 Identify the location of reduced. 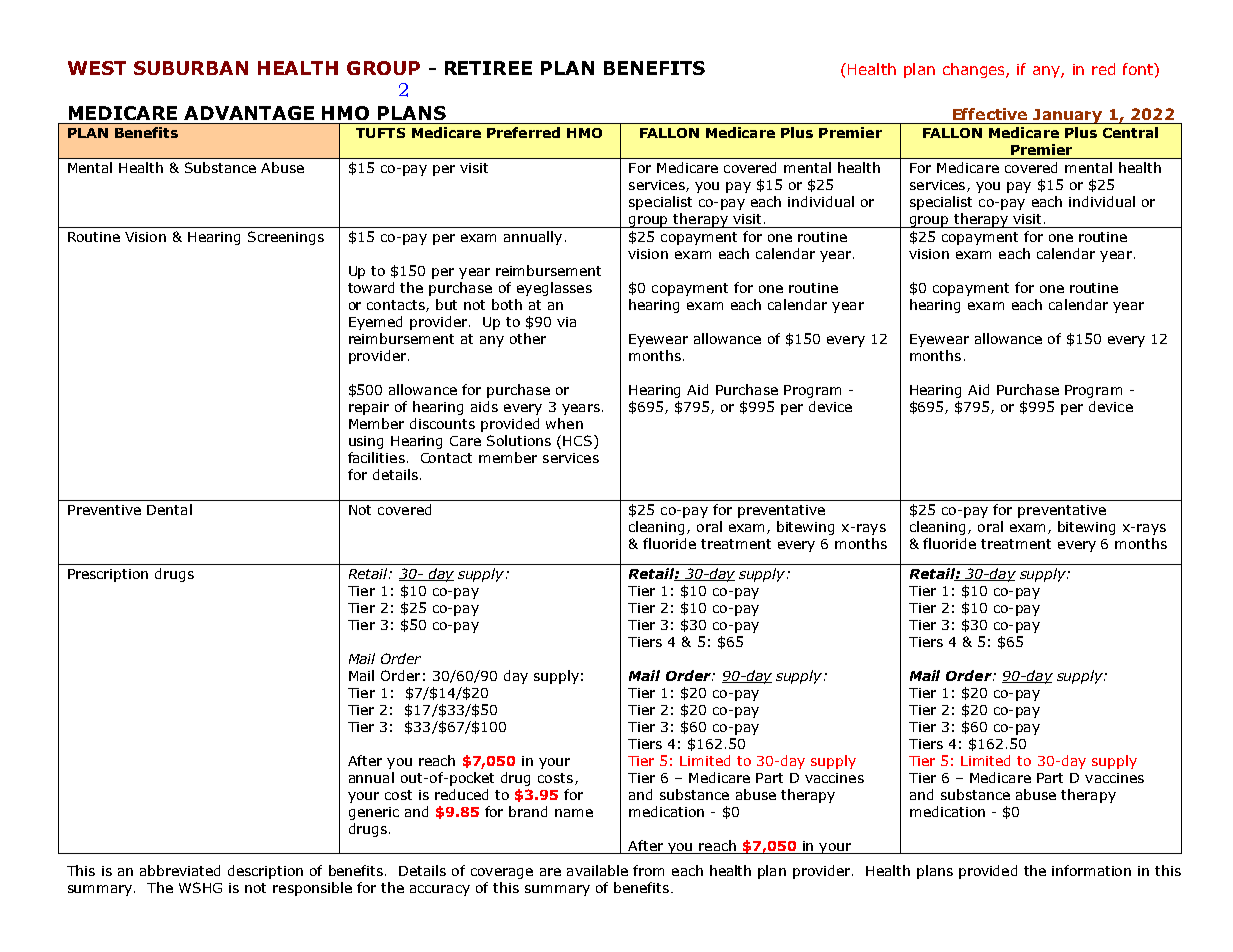
(461, 794).
